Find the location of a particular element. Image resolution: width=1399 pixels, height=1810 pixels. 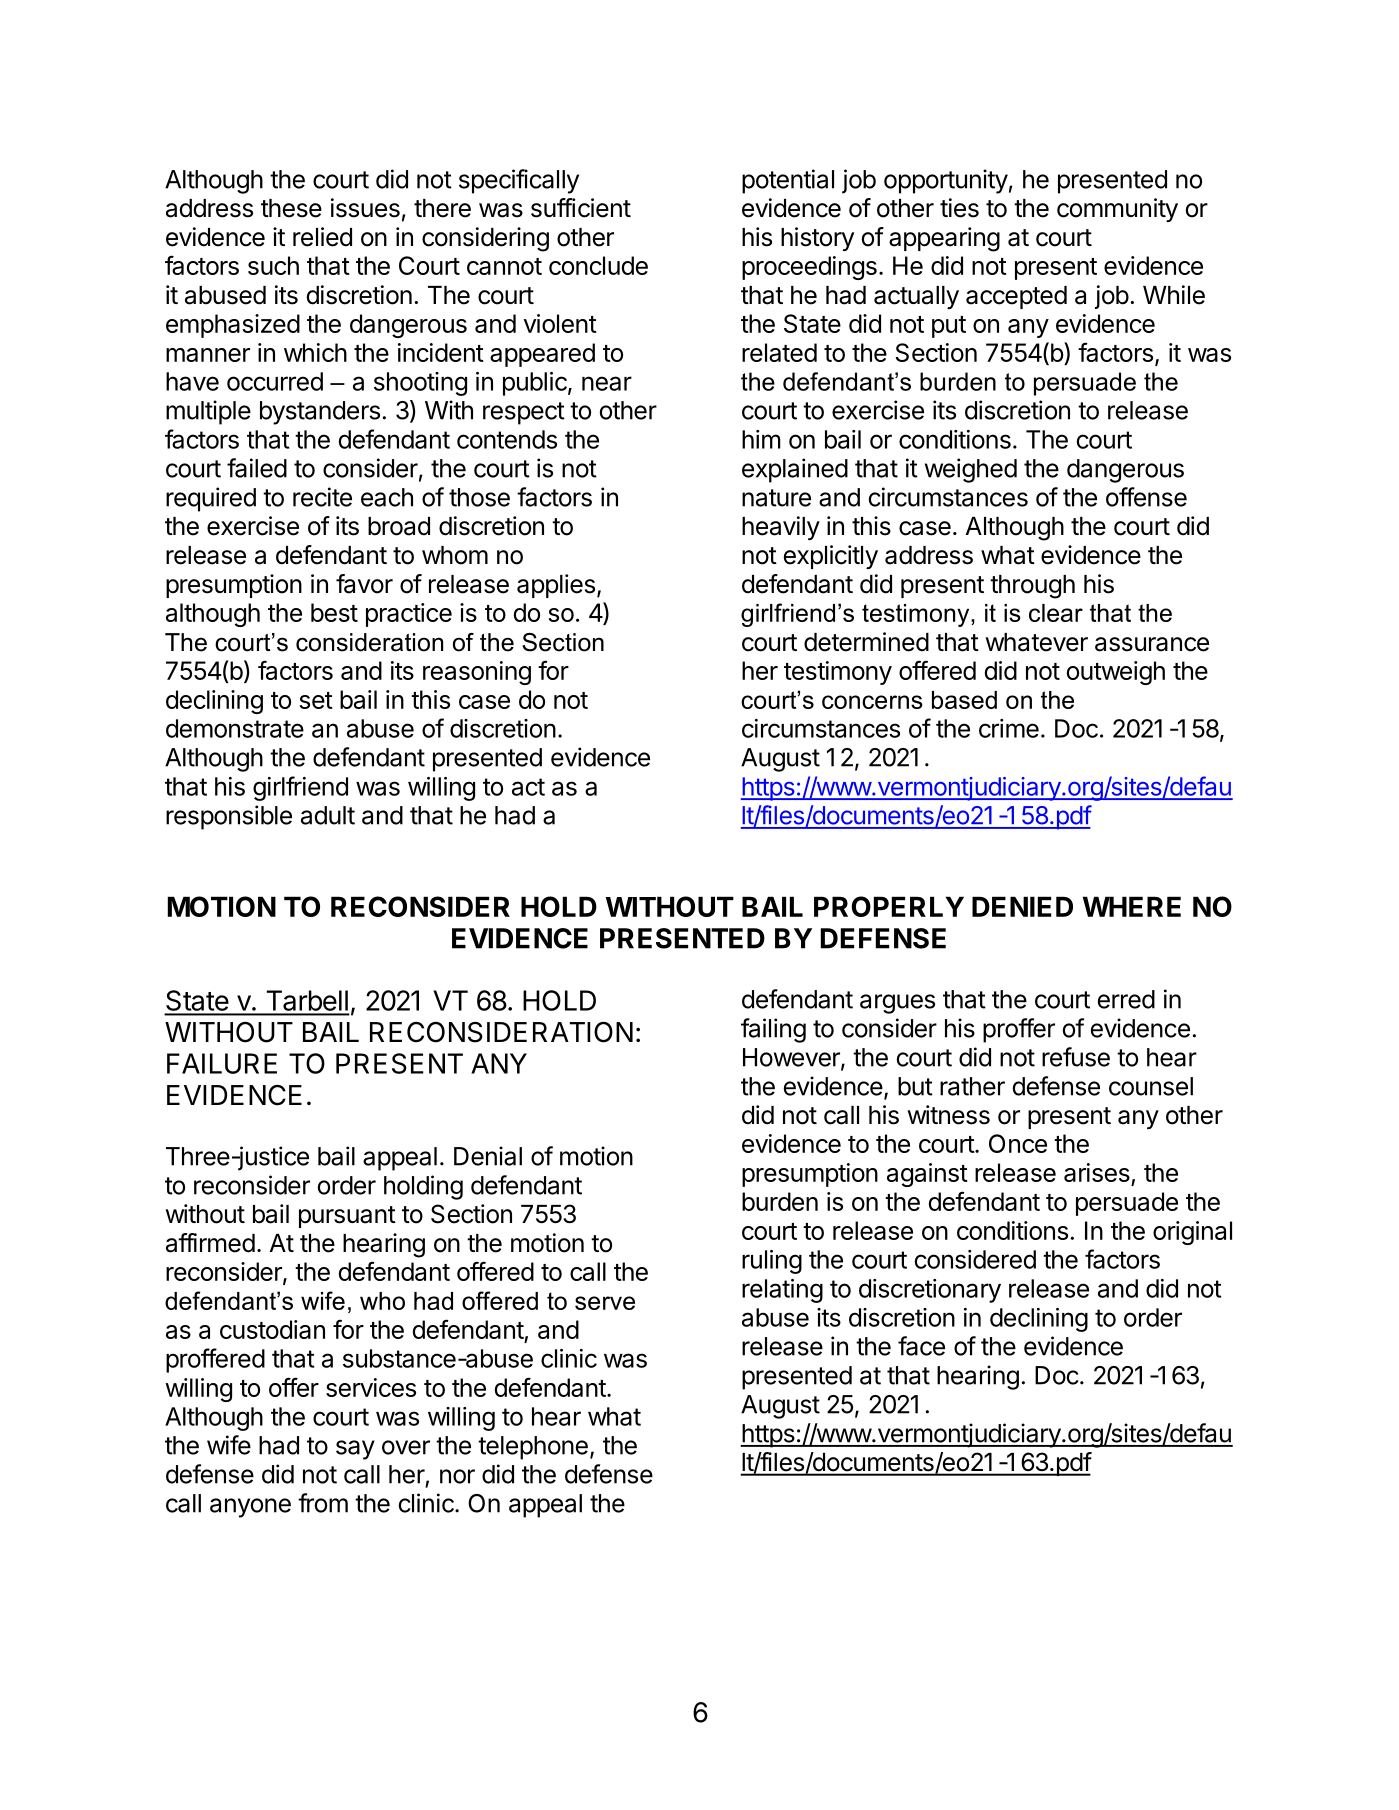

relied is located at coordinates (322, 237).
